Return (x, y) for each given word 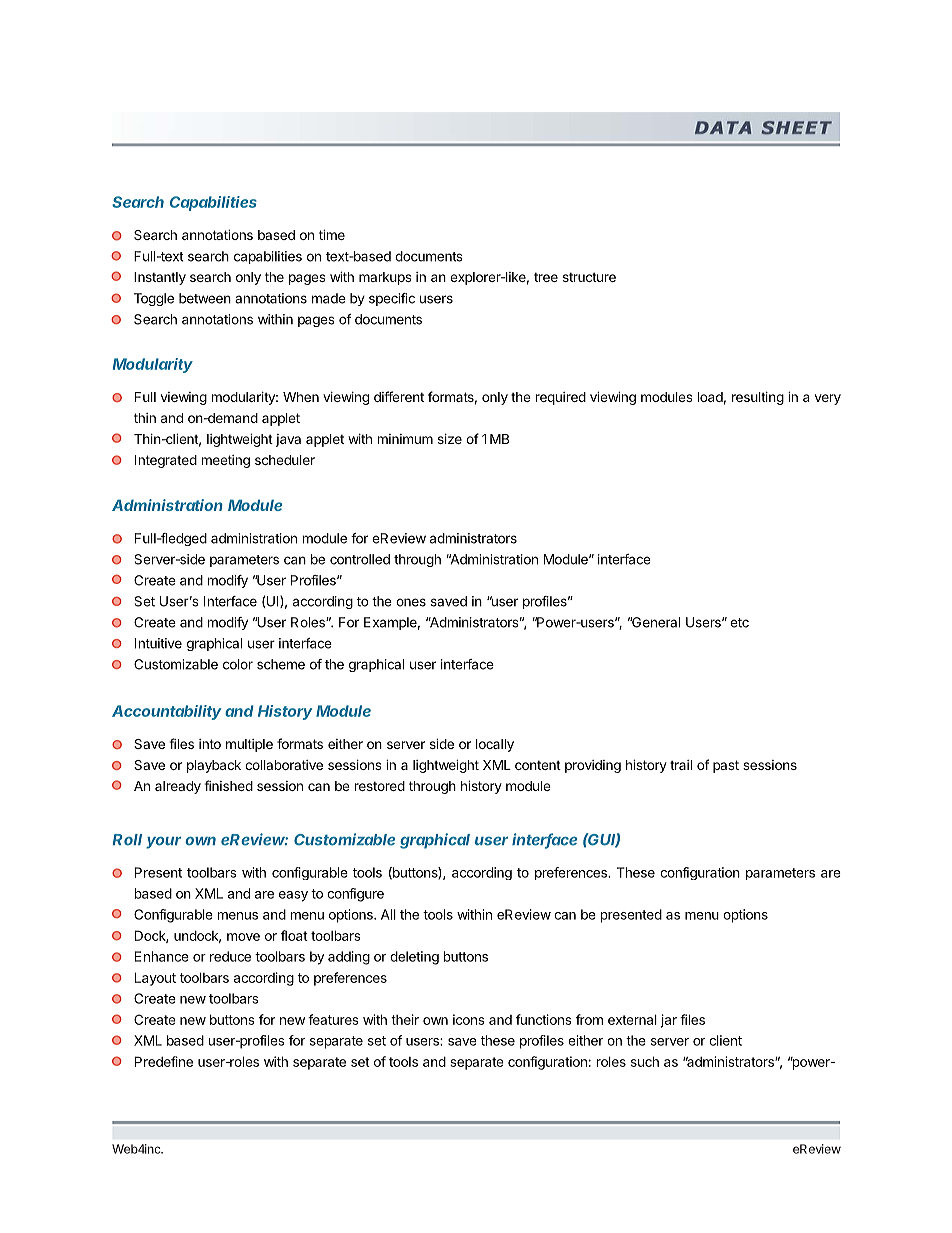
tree (546, 277)
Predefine (164, 1061)
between (205, 298)
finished (228, 785)
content (538, 765)
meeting (226, 461)
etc (739, 623)
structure (589, 277)
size (450, 439)
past (726, 766)
